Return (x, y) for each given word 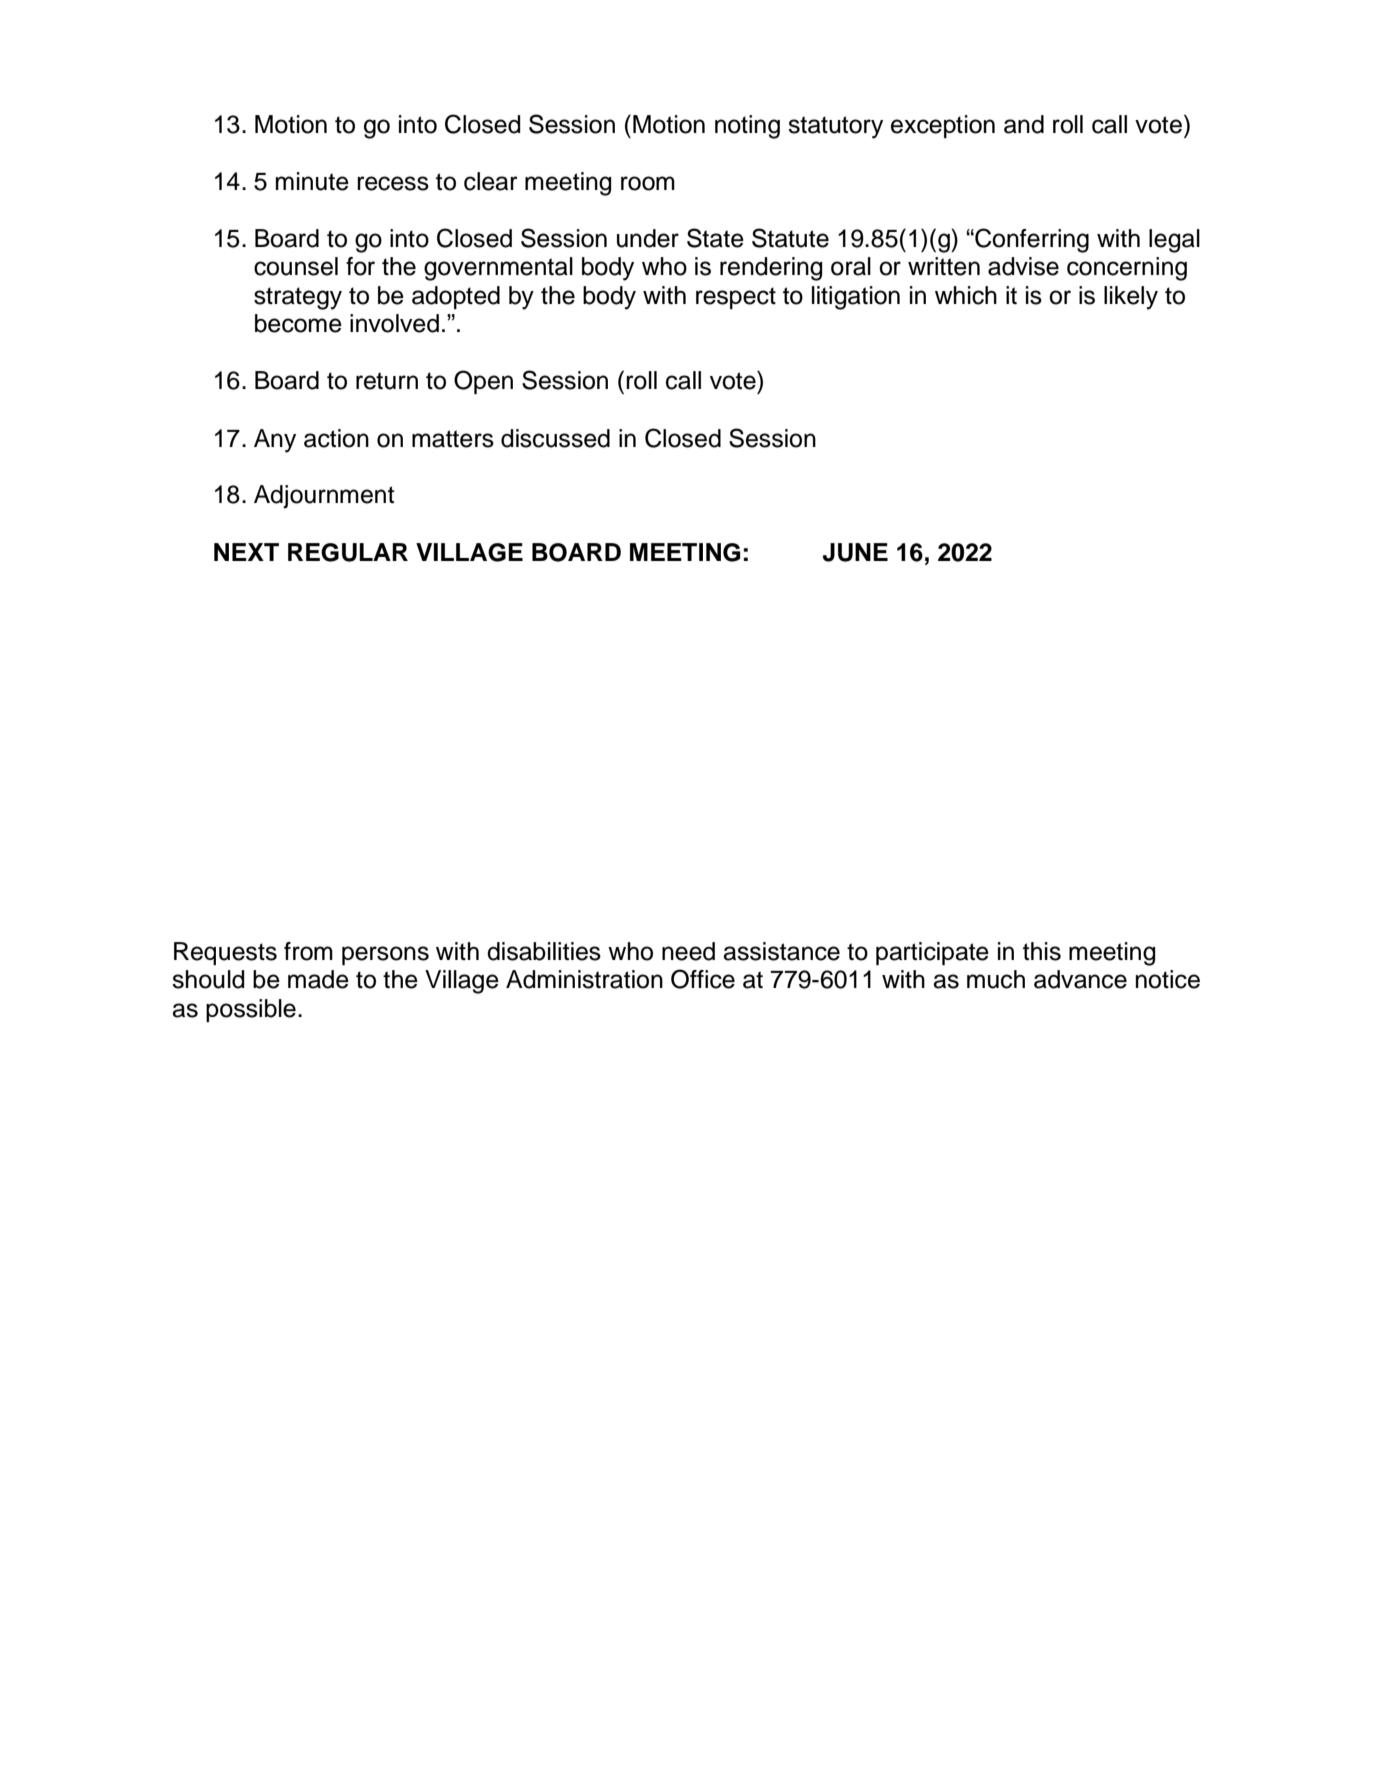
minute (312, 181)
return (387, 381)
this (1042, 951)
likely (1131, 298)
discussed (555, 438)
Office (703, 979)
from (308, 951)
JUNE (855, 552)
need (688, 951)
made (318, 979)
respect (736, 298)
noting (747, 127)
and (1024, 124)
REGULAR (348, 552)
